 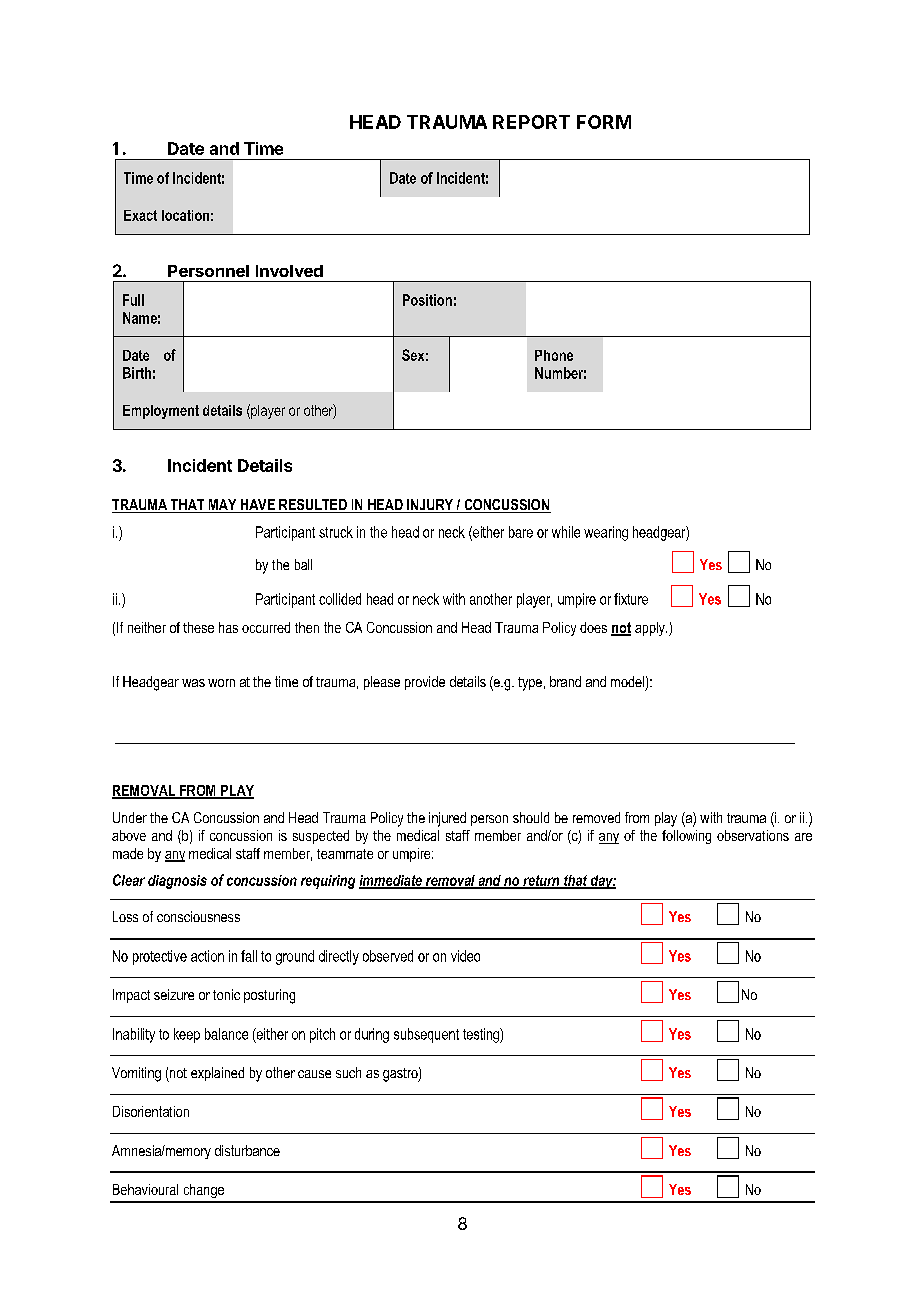 What do you see at coordinates (447, 819) in the page?
I see `injured` at bounding box center [447, 819].
